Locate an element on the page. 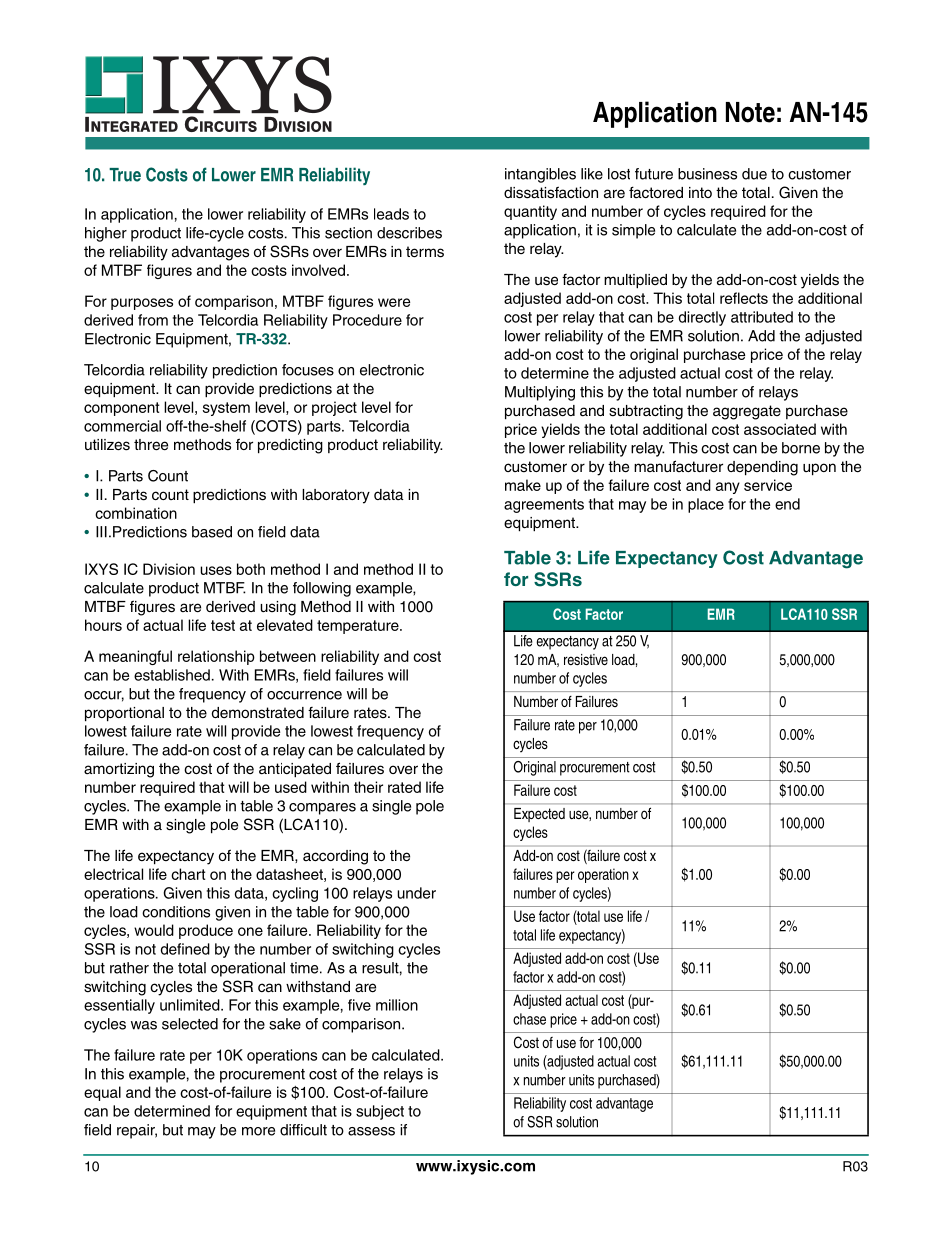 This document has width=952, height=1233. three is located at coordinates (151, 445).
